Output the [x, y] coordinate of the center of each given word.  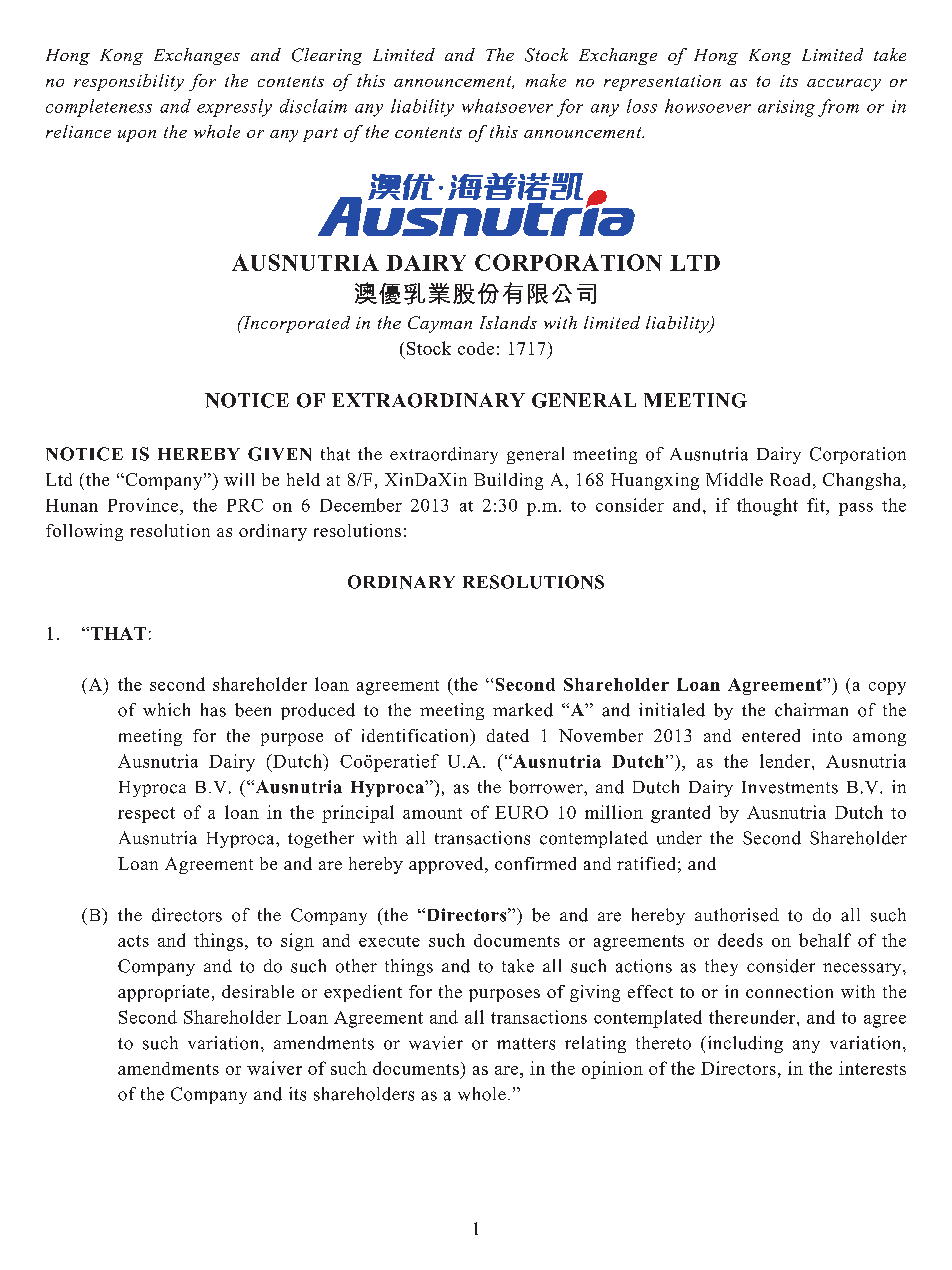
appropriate [163, 993]
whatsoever [507, 106]
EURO [521, 812]
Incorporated [295, 324]
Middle [734, 479]
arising [786, 108]
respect [146, 815]
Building [508, 481]
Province [144, 505]
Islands [508, 322]
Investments [790, 787]
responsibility [129, 82]
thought [767, 507]
